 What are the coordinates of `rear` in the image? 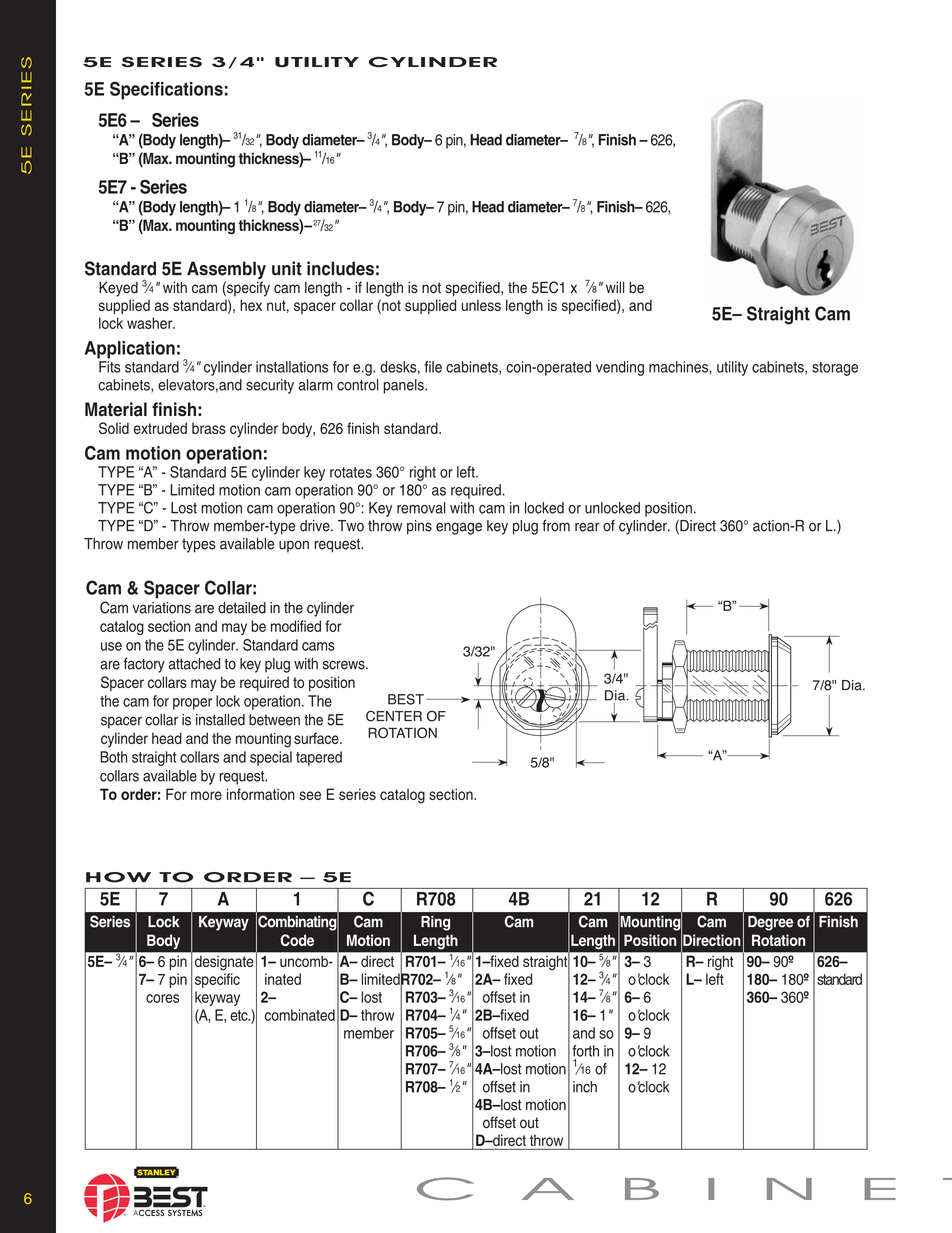 It's located at (587, 527).
